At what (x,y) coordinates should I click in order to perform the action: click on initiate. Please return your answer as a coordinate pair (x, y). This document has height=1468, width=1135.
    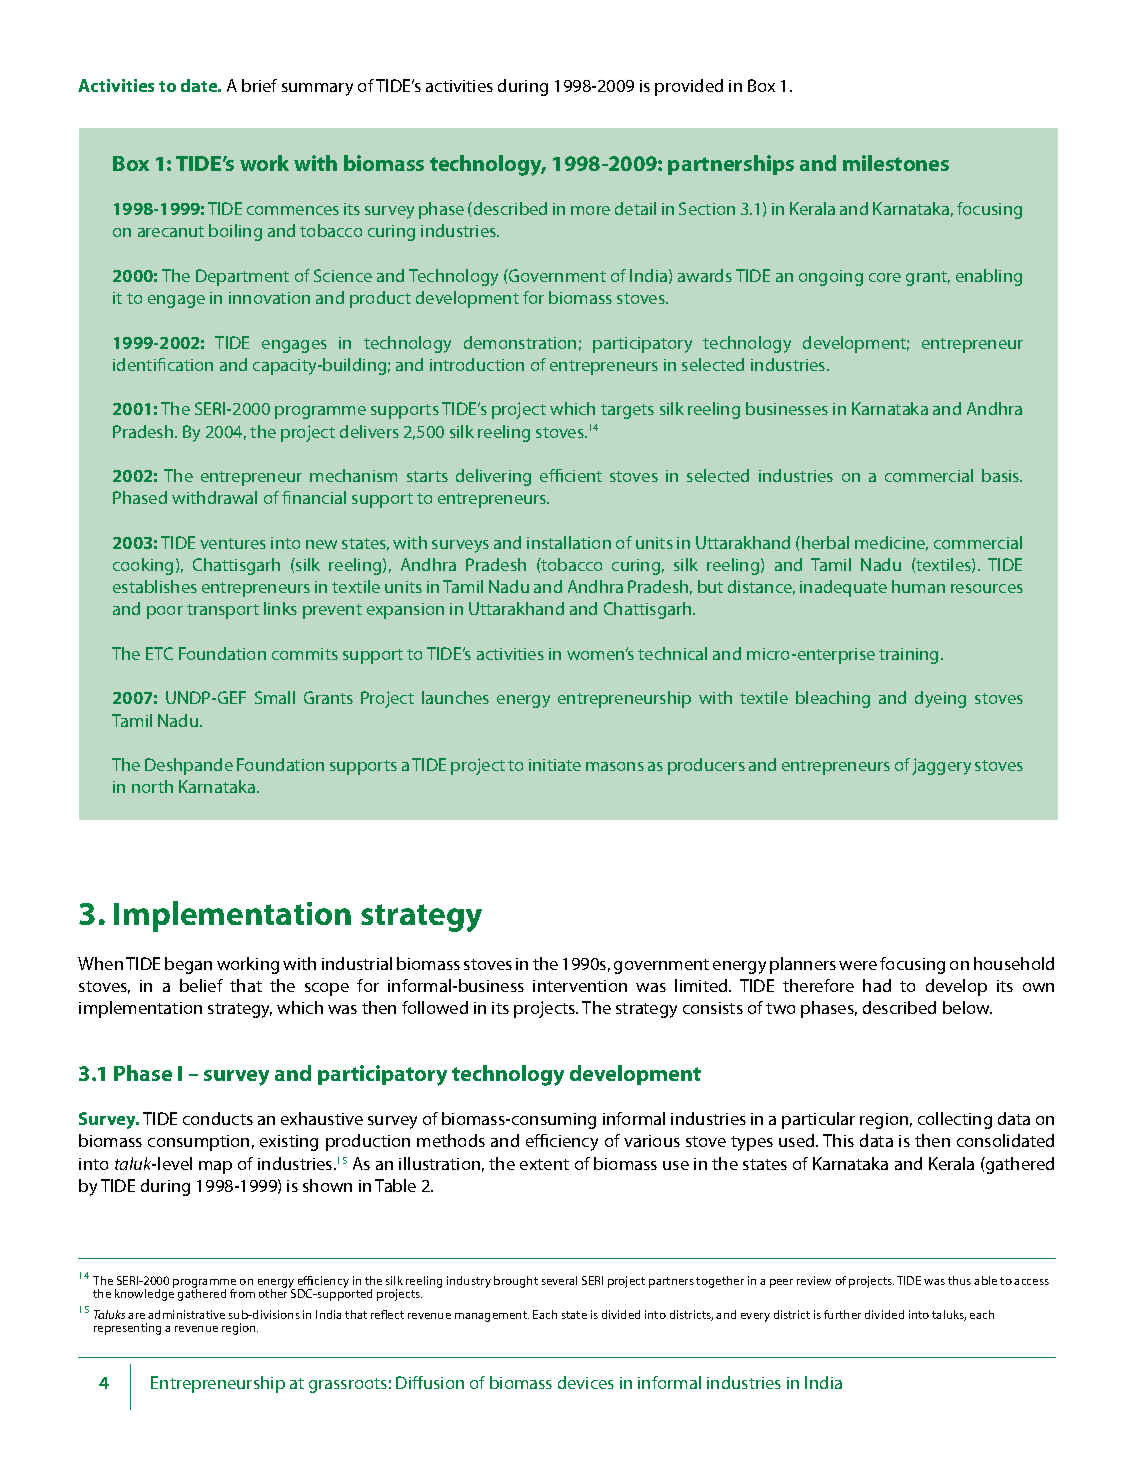
    Looking at the image, I should click on (555, 765).
